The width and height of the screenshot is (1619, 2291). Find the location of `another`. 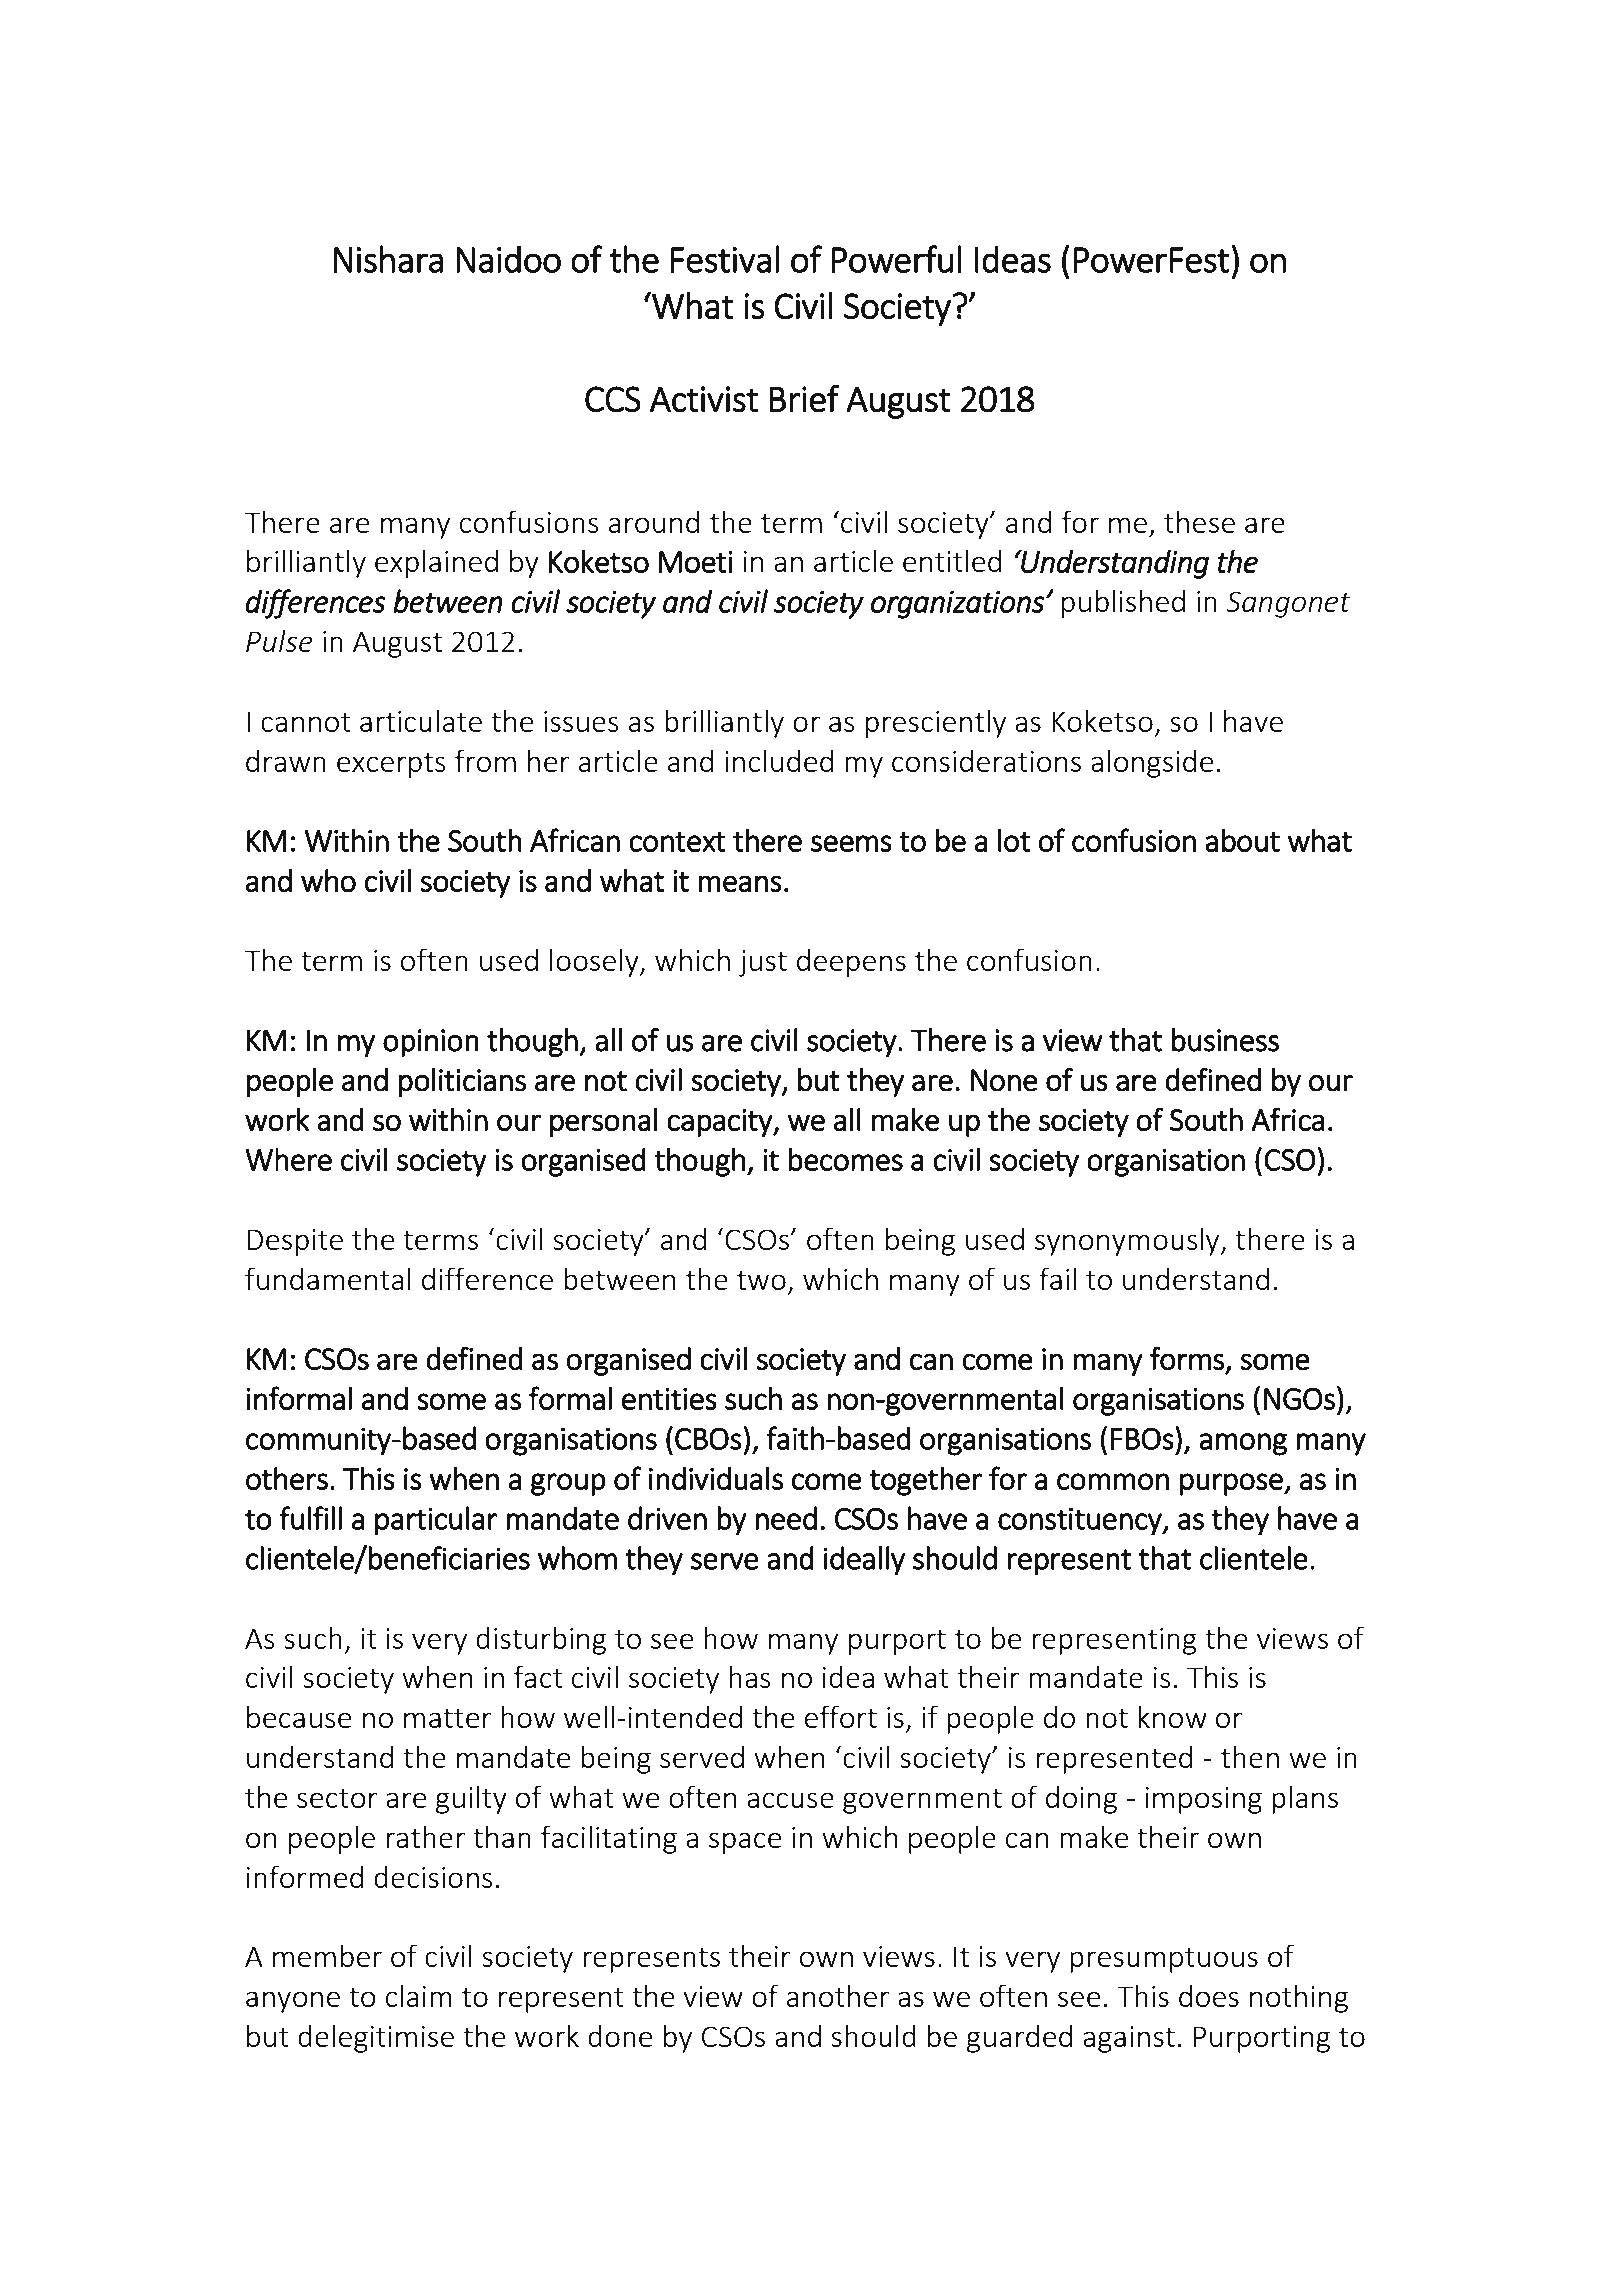

another is located at coordinates (838, 1995).
